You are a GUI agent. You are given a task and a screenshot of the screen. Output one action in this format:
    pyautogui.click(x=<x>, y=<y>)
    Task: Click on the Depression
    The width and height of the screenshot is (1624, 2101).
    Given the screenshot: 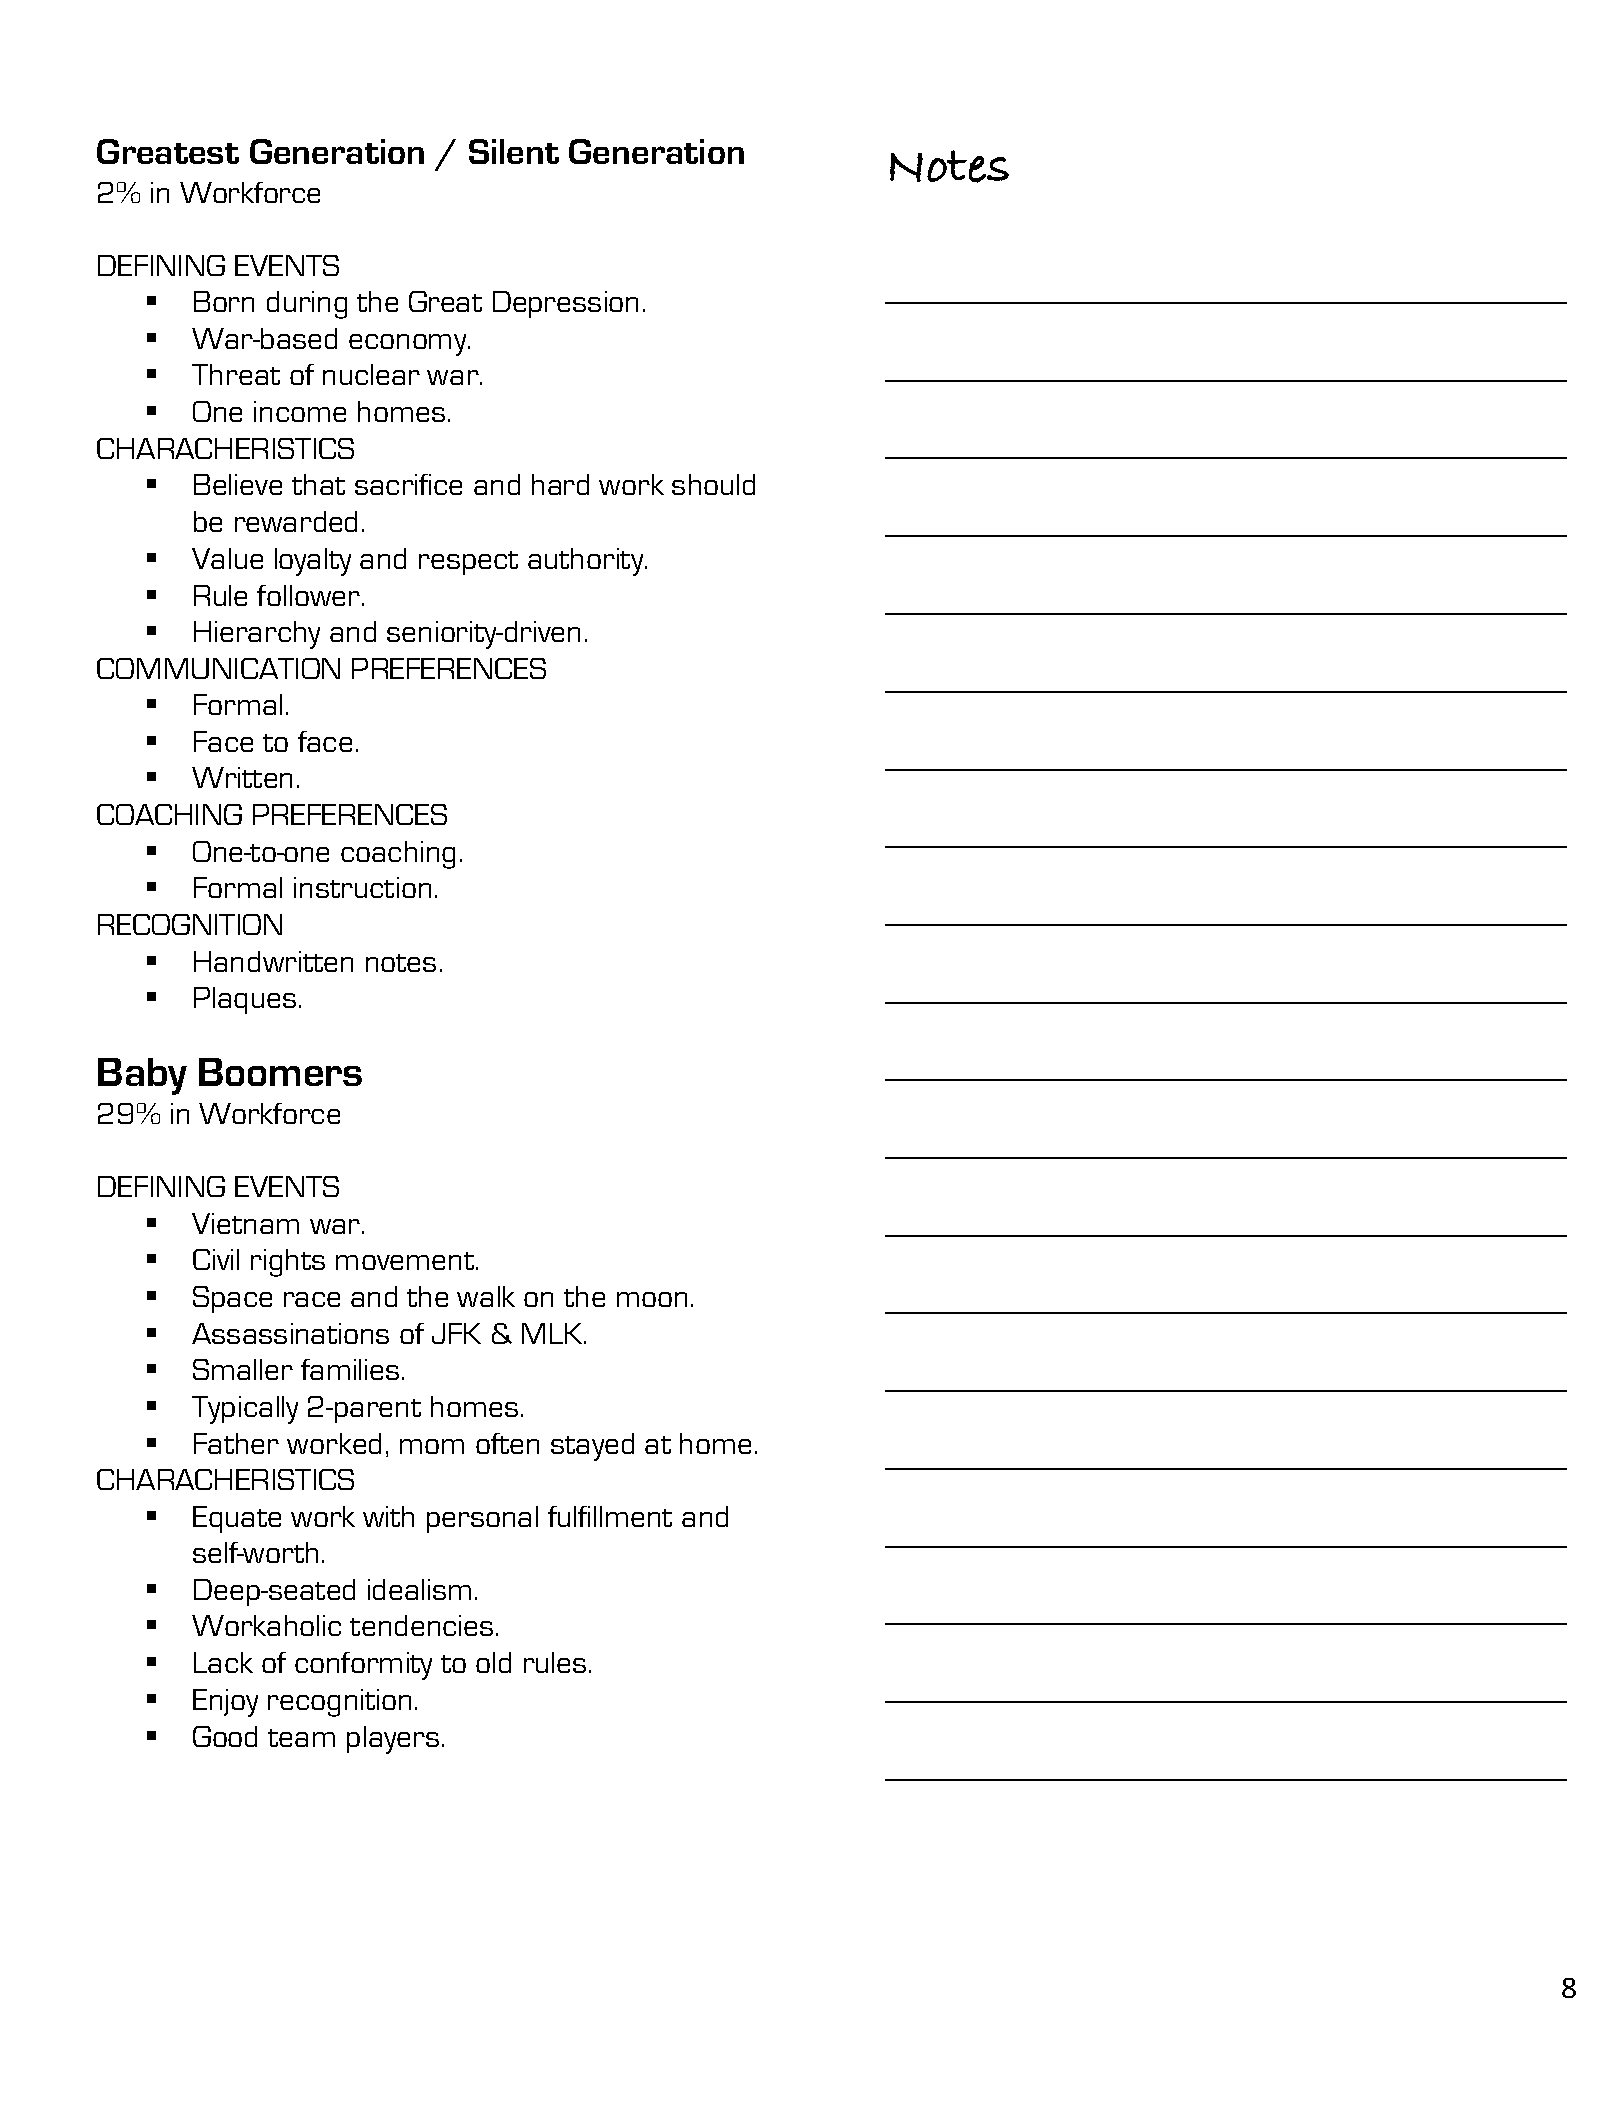 What is the action you would take?
    pyautogui.click(x=565, y=304)
